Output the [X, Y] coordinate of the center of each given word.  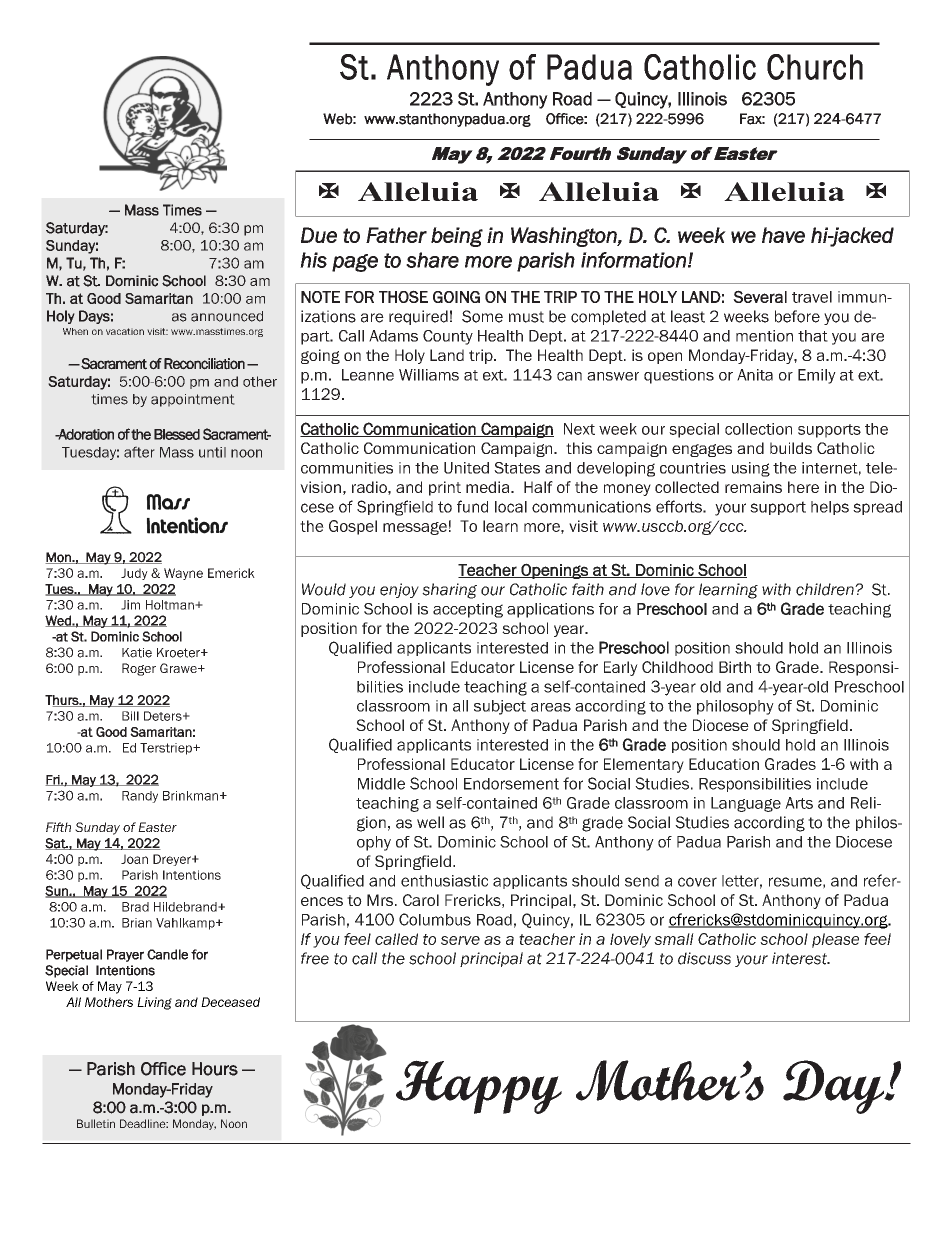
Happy [479, 1087]
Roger [139, 669]
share [432, 260]
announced [227, 316]
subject [500, 707]
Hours [215, 1069]
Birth [735, 667]
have [783, 235]
